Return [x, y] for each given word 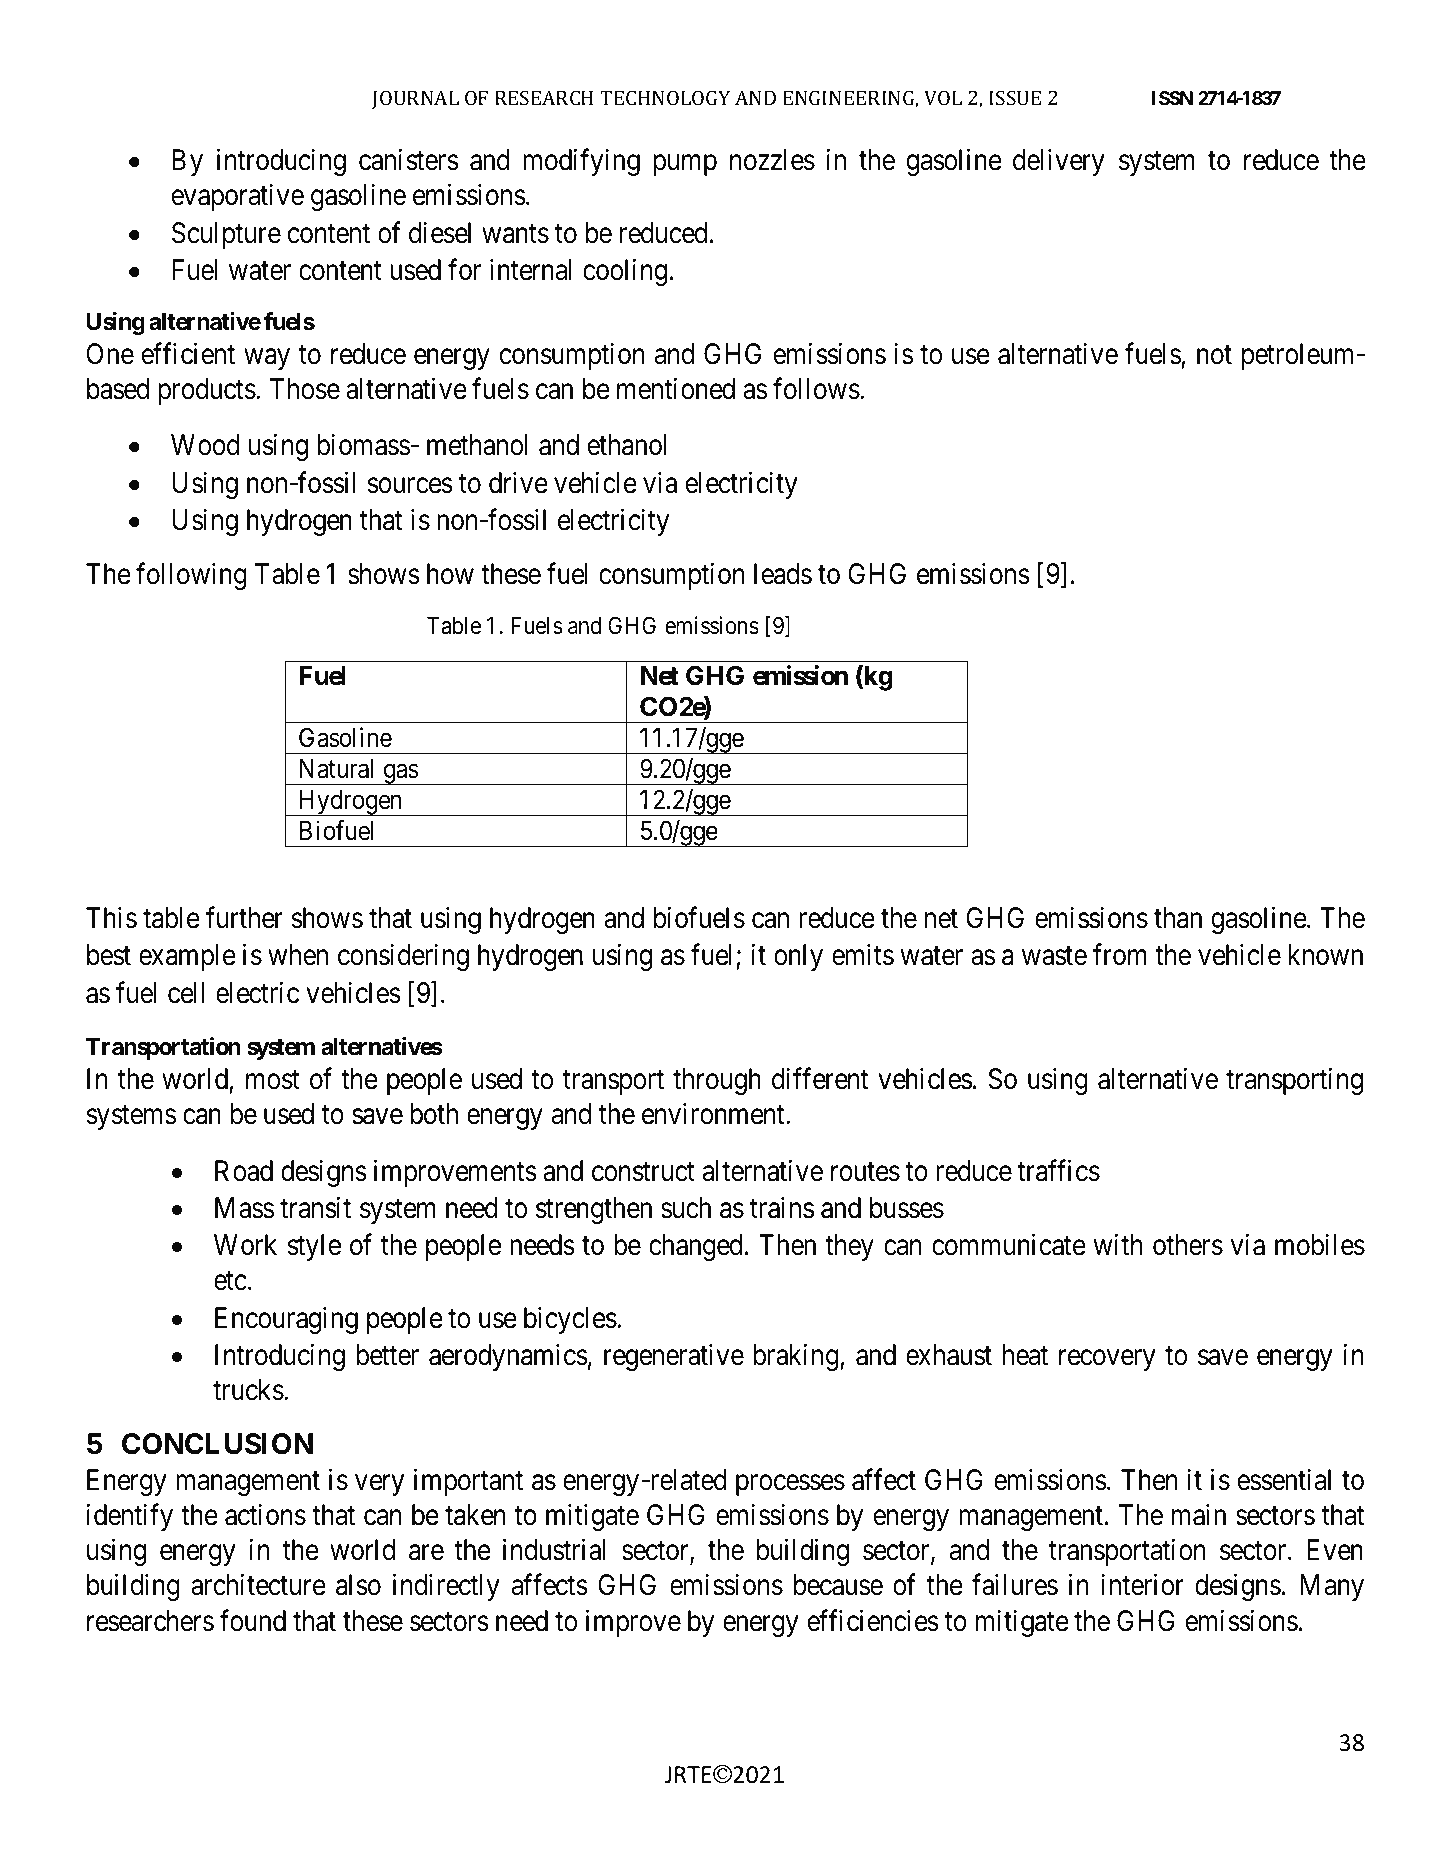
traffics [1058, 1170]
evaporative [238, 197]
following [191, 576]
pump [685, 165]
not [1214, 355]
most [273, 1080]
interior [1142, 1585]
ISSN [1172, 98]
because [838, 1585]
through [717, 1081]
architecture [258, 1585]
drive [518, 482]
